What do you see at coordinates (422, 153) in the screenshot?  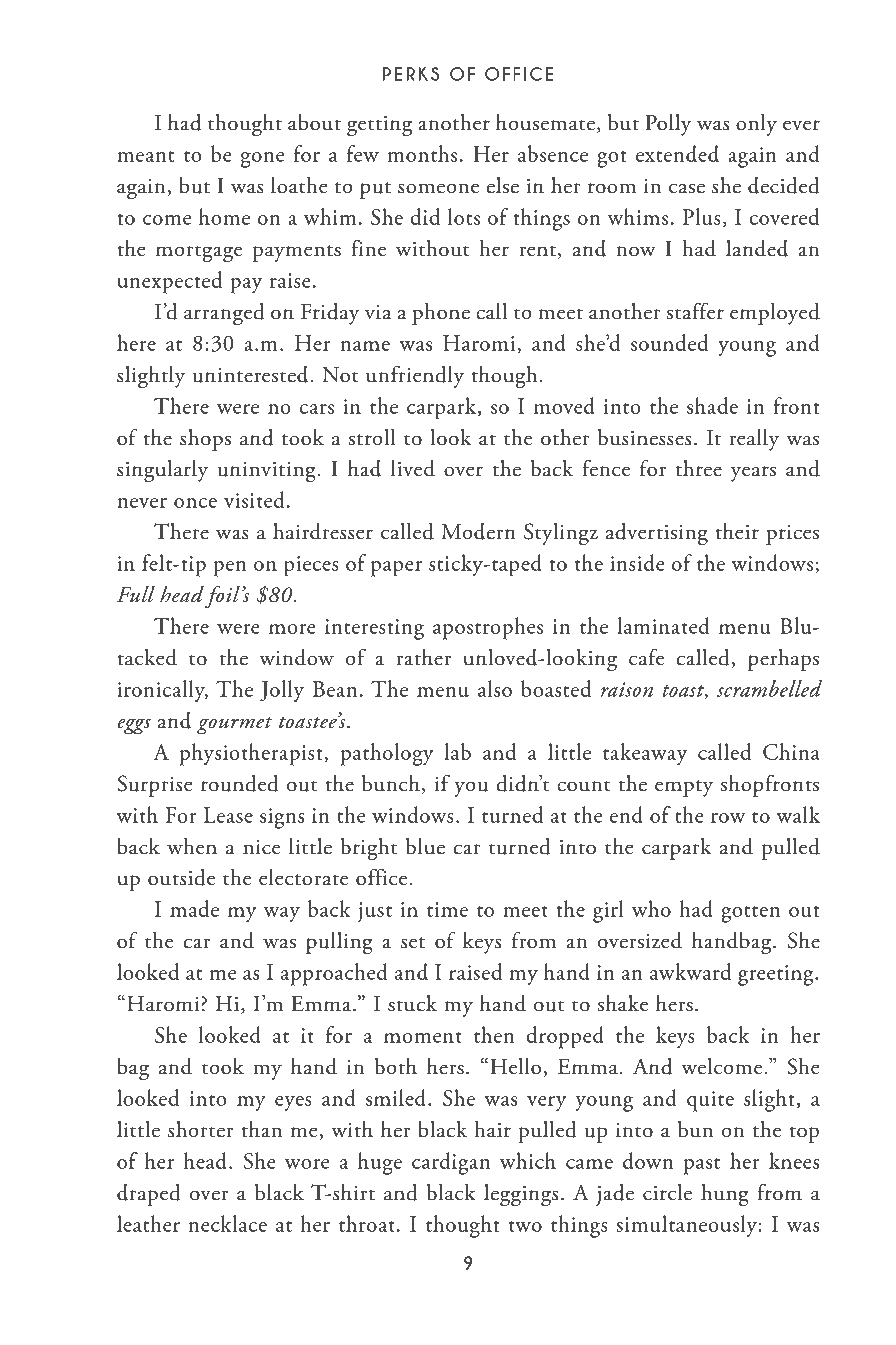 I see `months` at bounding box center [422, 153].
